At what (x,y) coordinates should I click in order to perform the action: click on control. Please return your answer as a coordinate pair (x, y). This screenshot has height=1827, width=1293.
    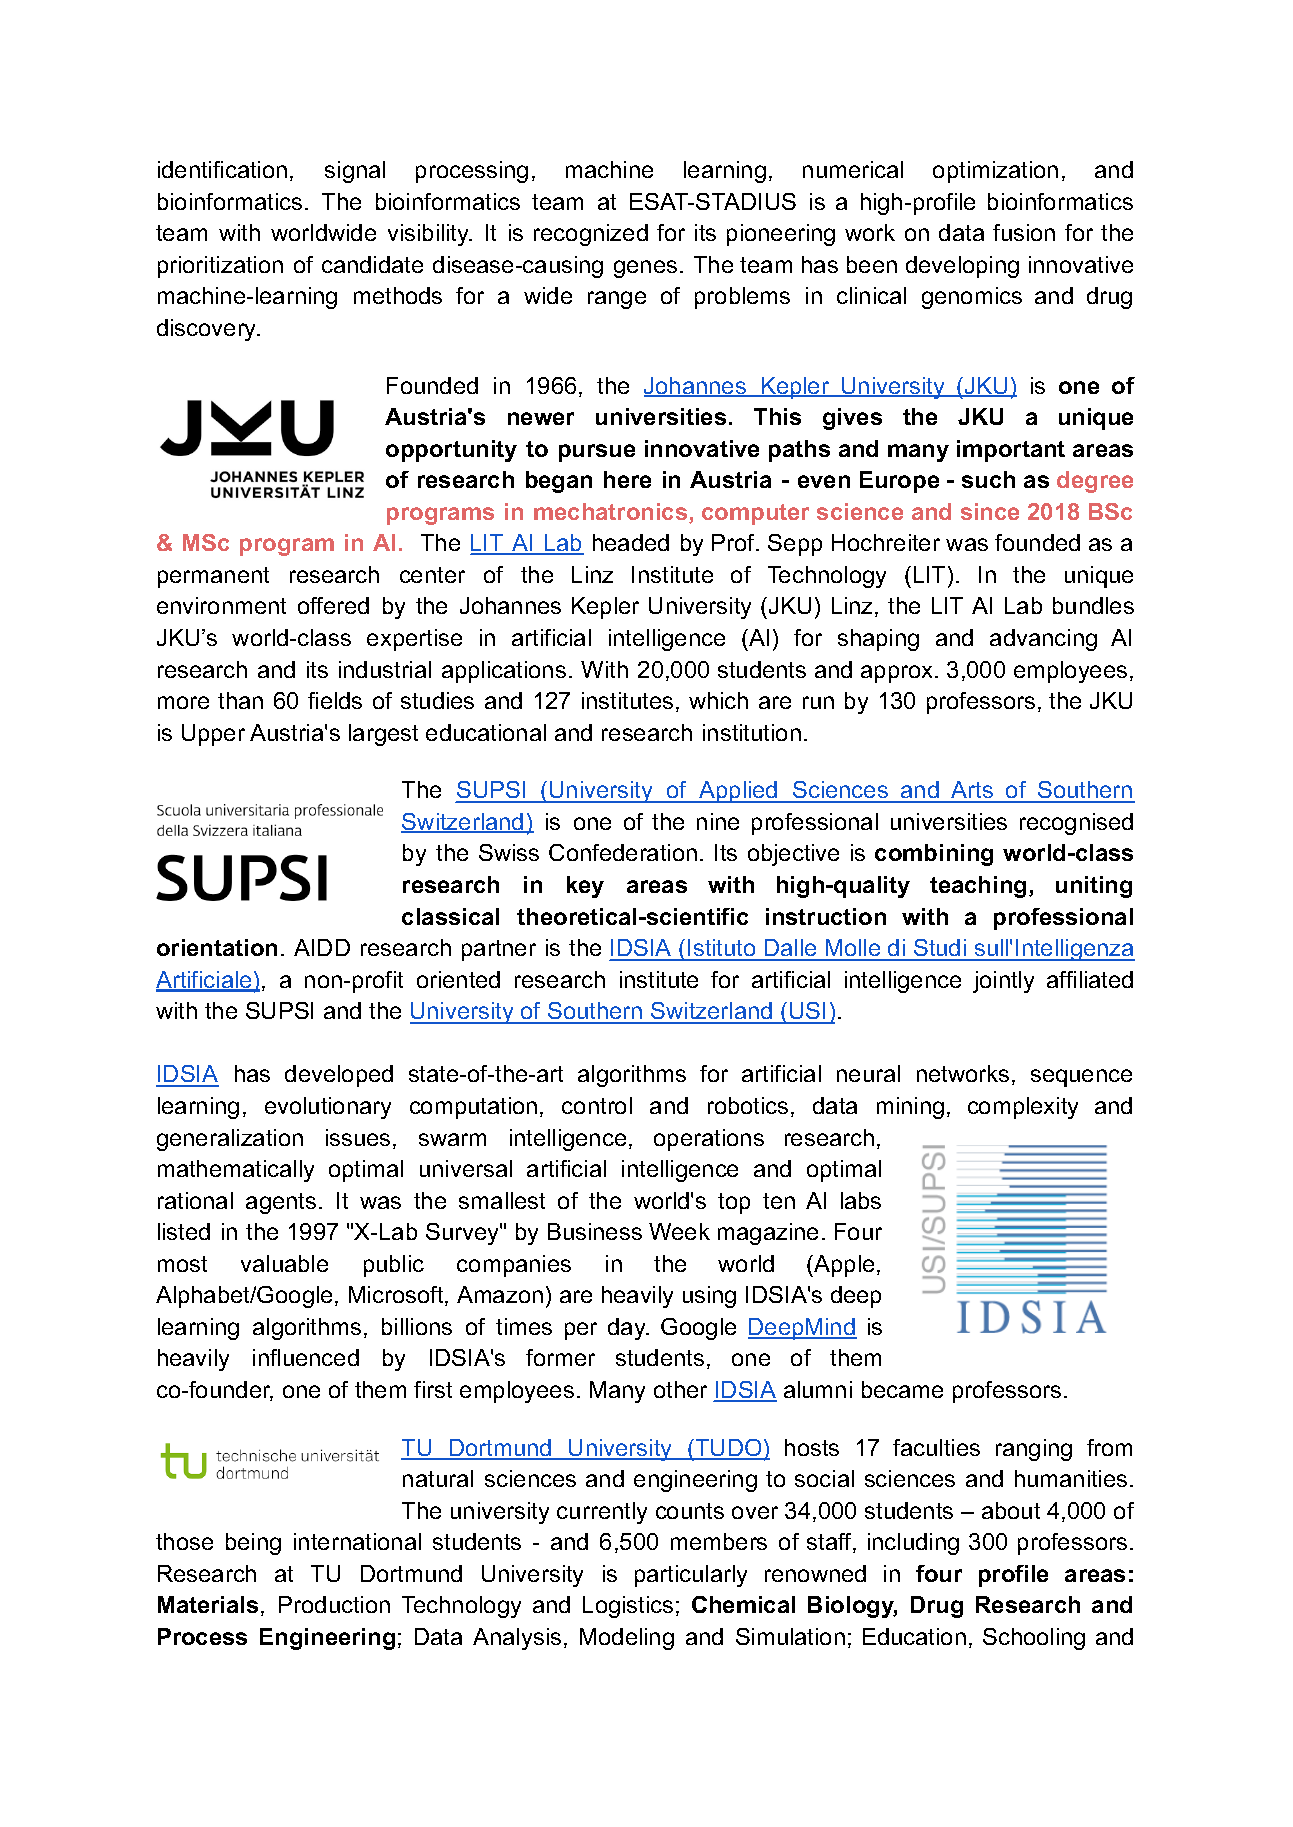
    Looking at the image, I should click on (597, 1105).
